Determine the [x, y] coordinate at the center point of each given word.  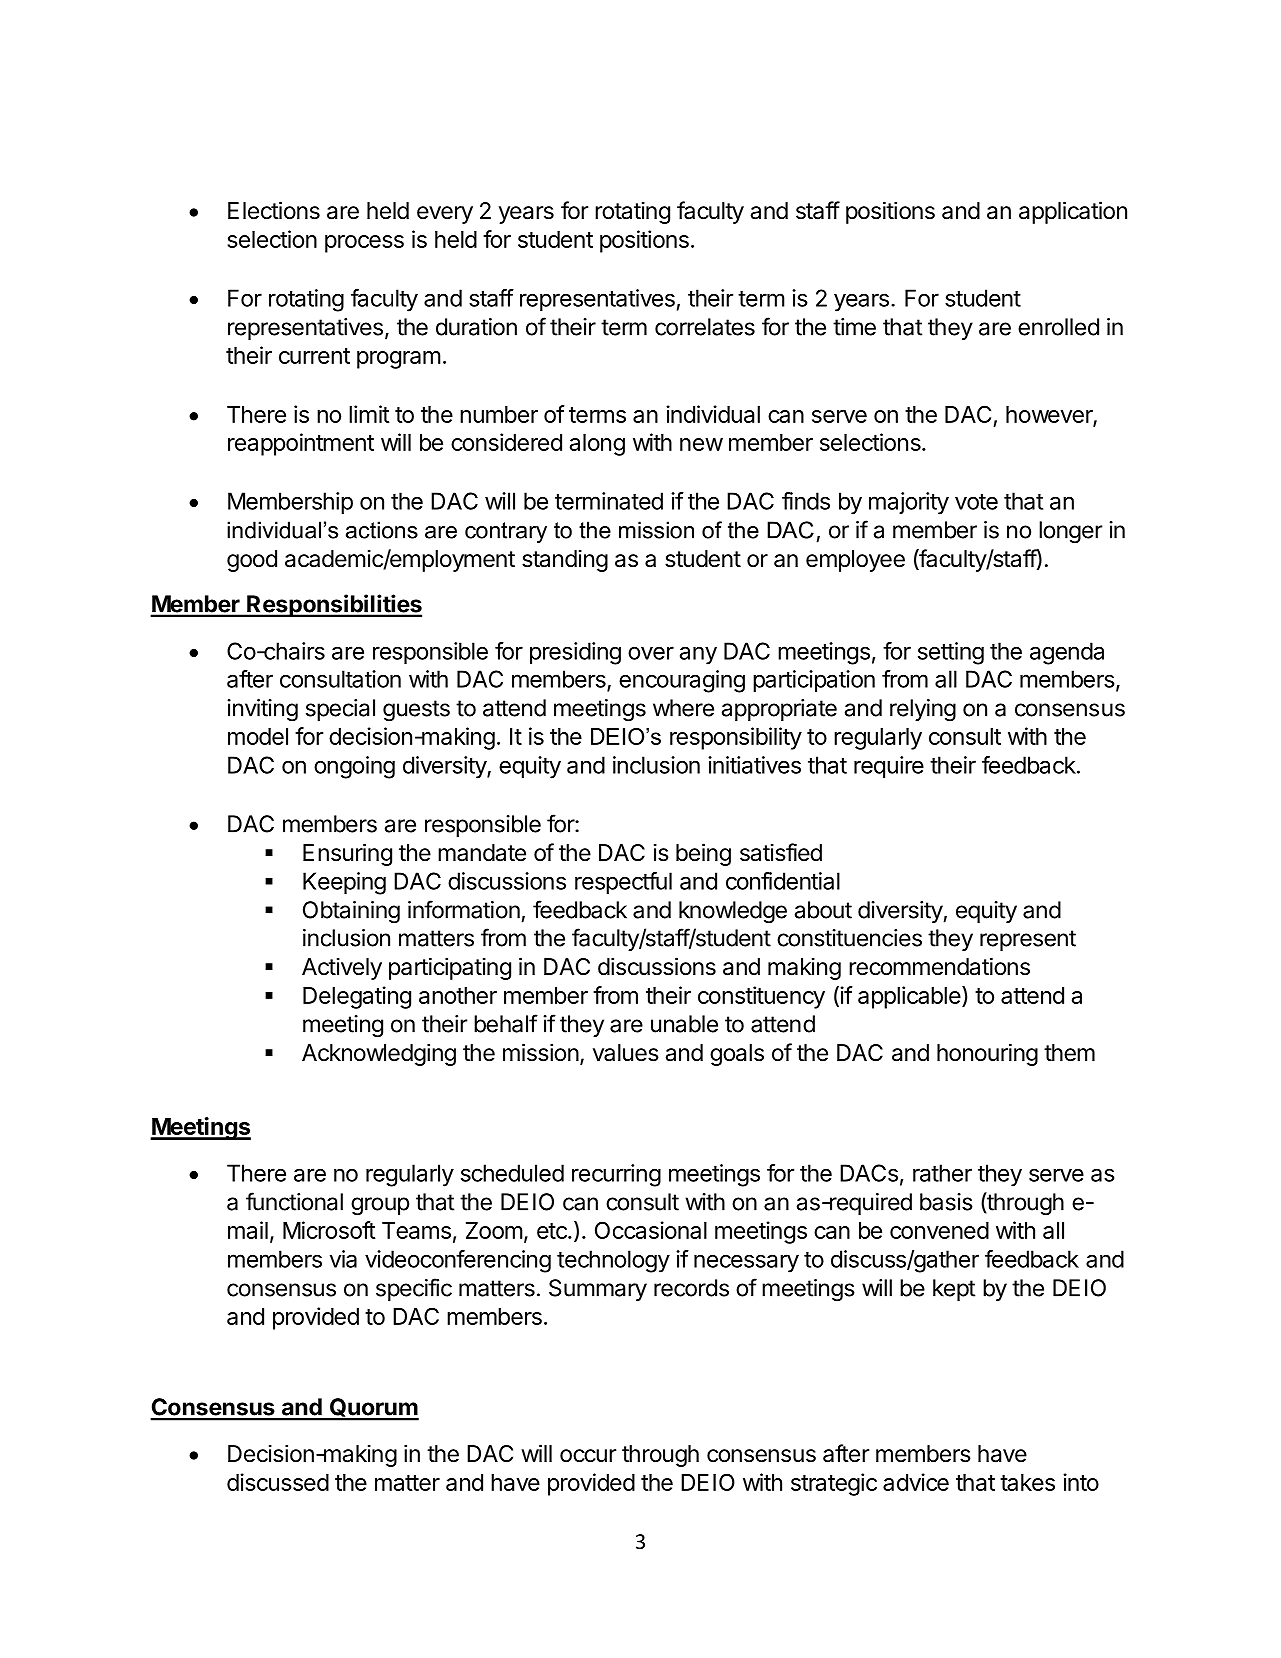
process [364, 244]
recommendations [939, 966]
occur [588, 1456]
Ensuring [347, 854]
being [703, 854]
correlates [705, 327]
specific [414, 1289]
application [1073, 212]
